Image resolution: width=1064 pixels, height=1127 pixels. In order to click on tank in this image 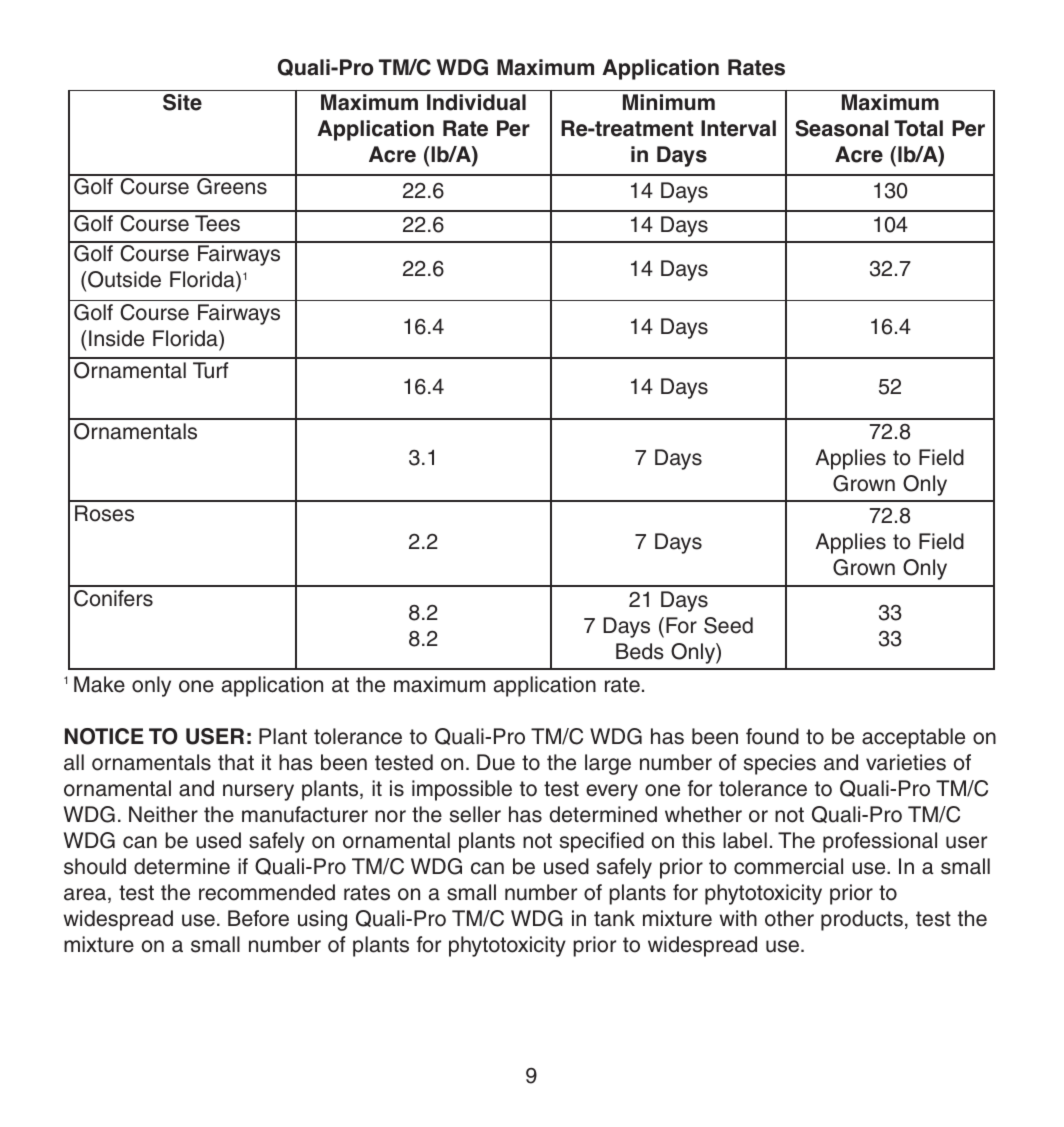, I will do `click(614, 918)`.
